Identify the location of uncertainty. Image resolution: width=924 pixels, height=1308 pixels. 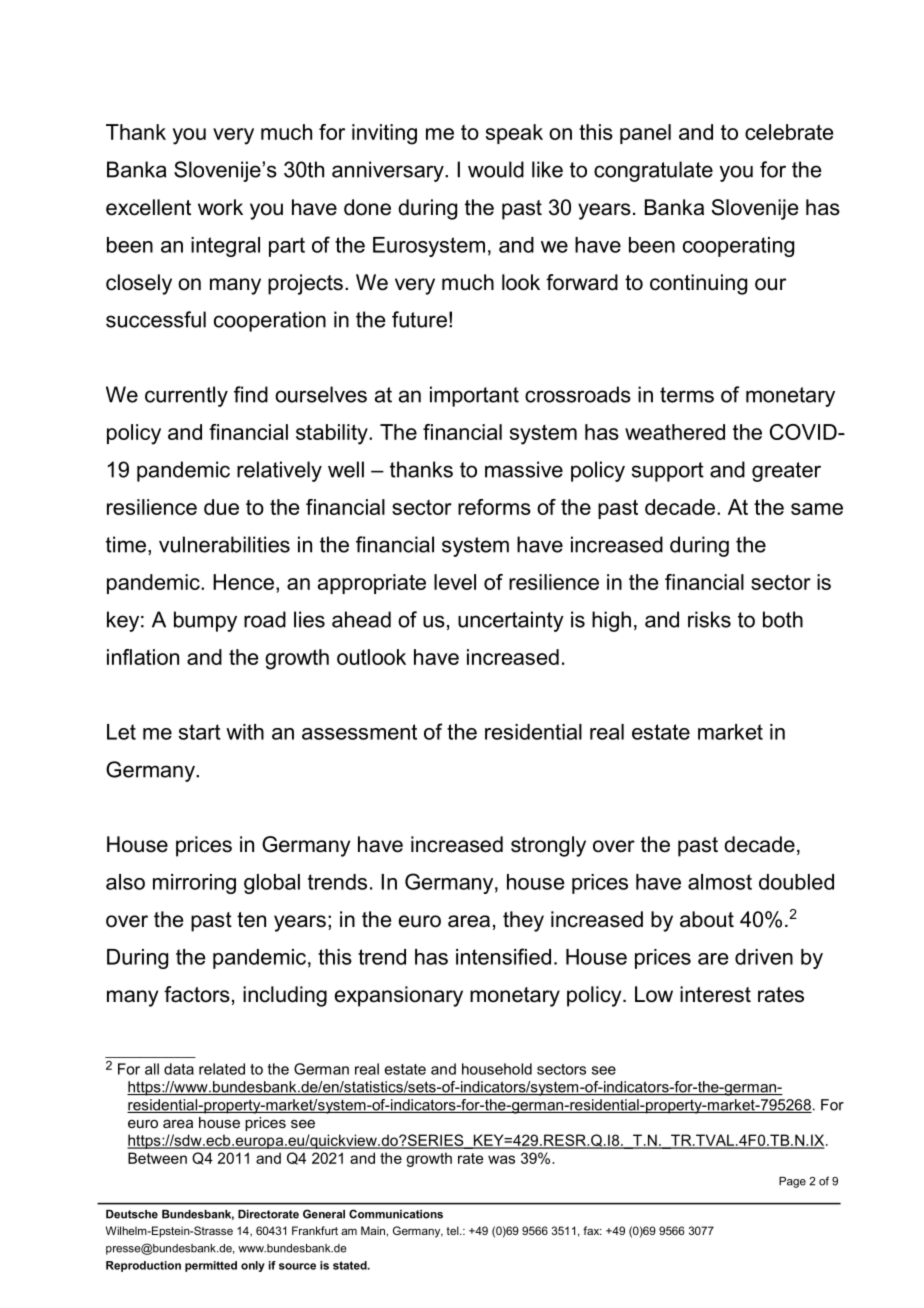
(511, 621).
